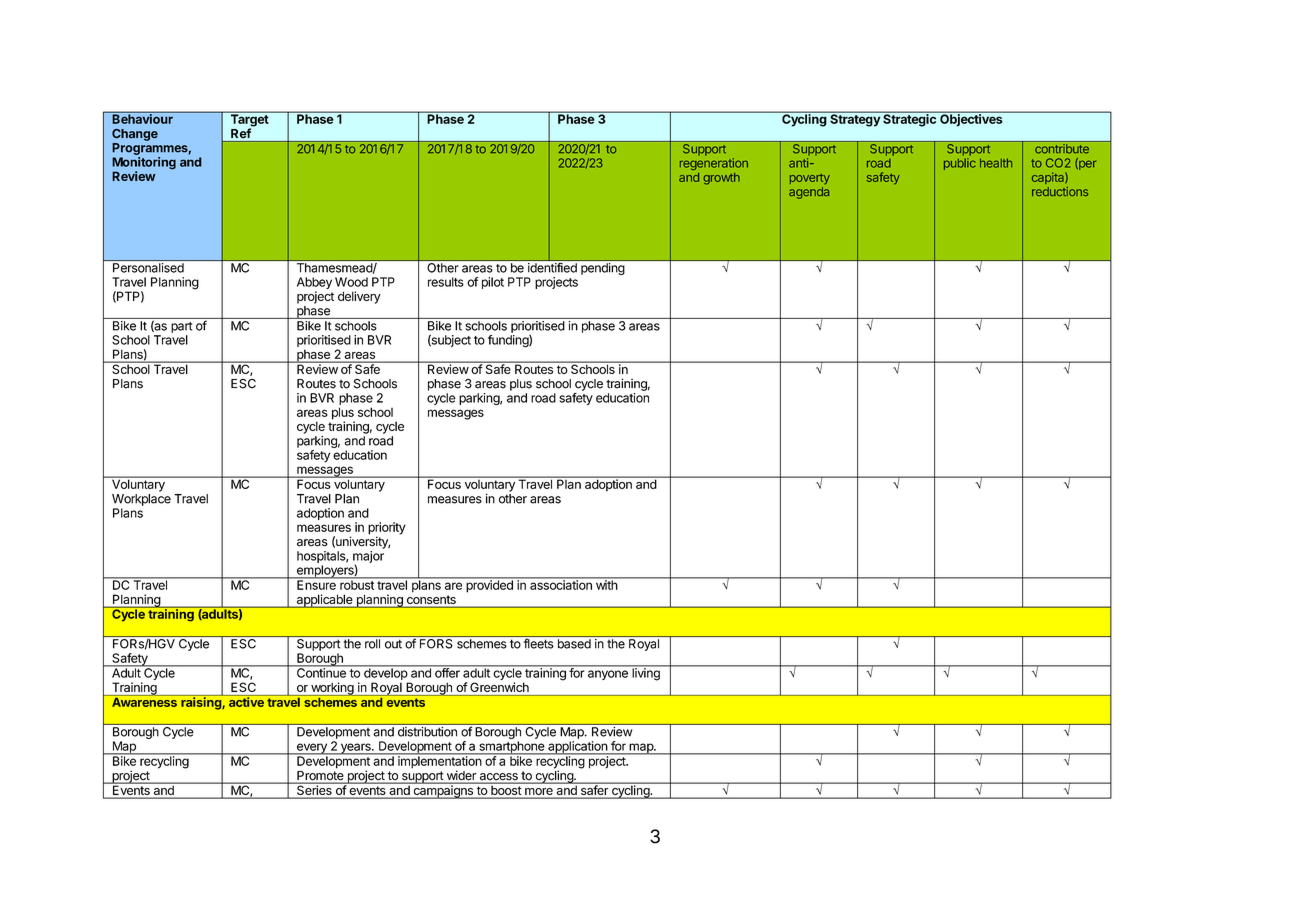  I want to click on Objectives, so click(971, 119).
